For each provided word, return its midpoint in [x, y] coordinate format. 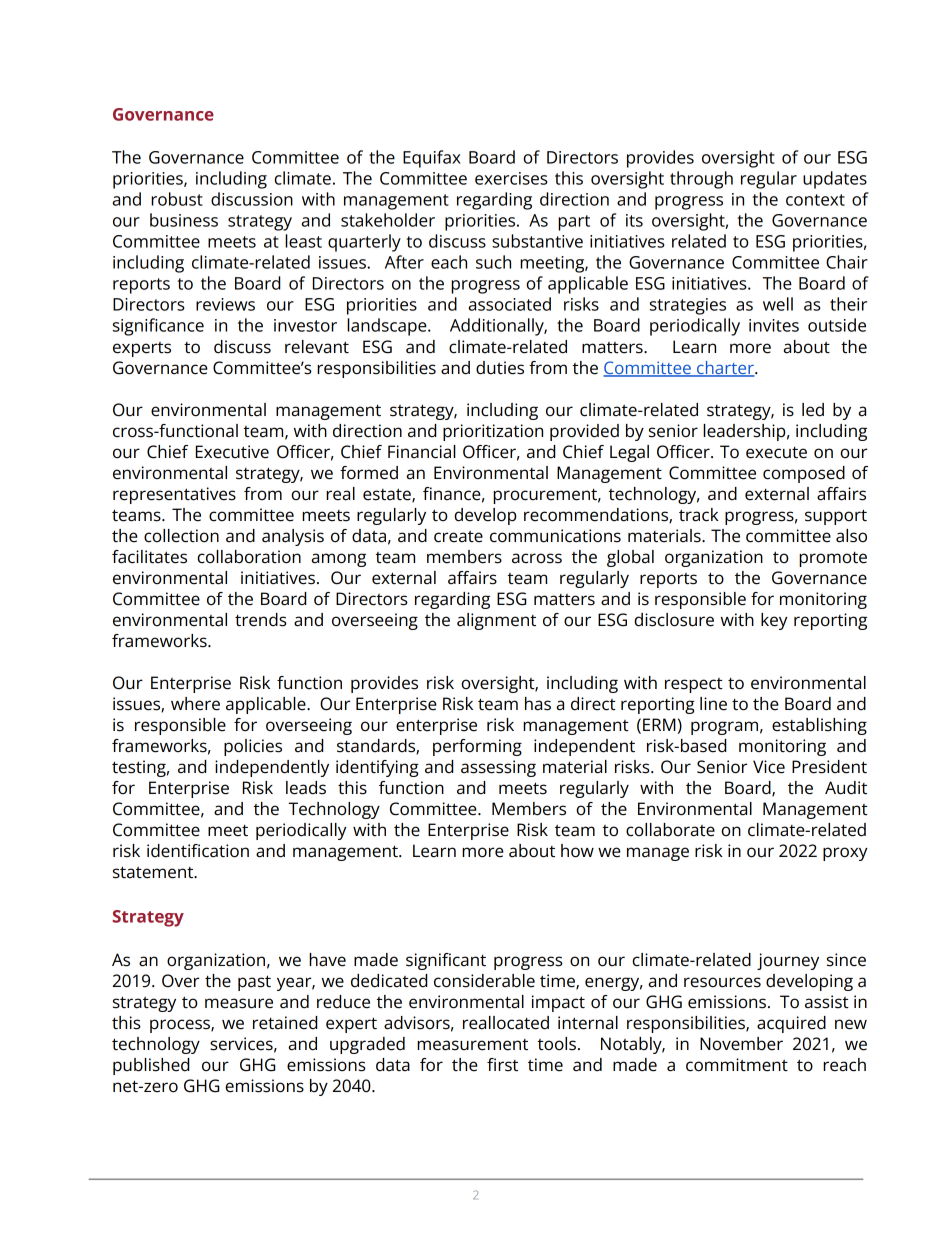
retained [285, 1023]
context [815, 200]
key [774, 621]
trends [261, 620]
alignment [496, 621]
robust [177, 199]
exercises [511, 178]
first [502, 1065]
